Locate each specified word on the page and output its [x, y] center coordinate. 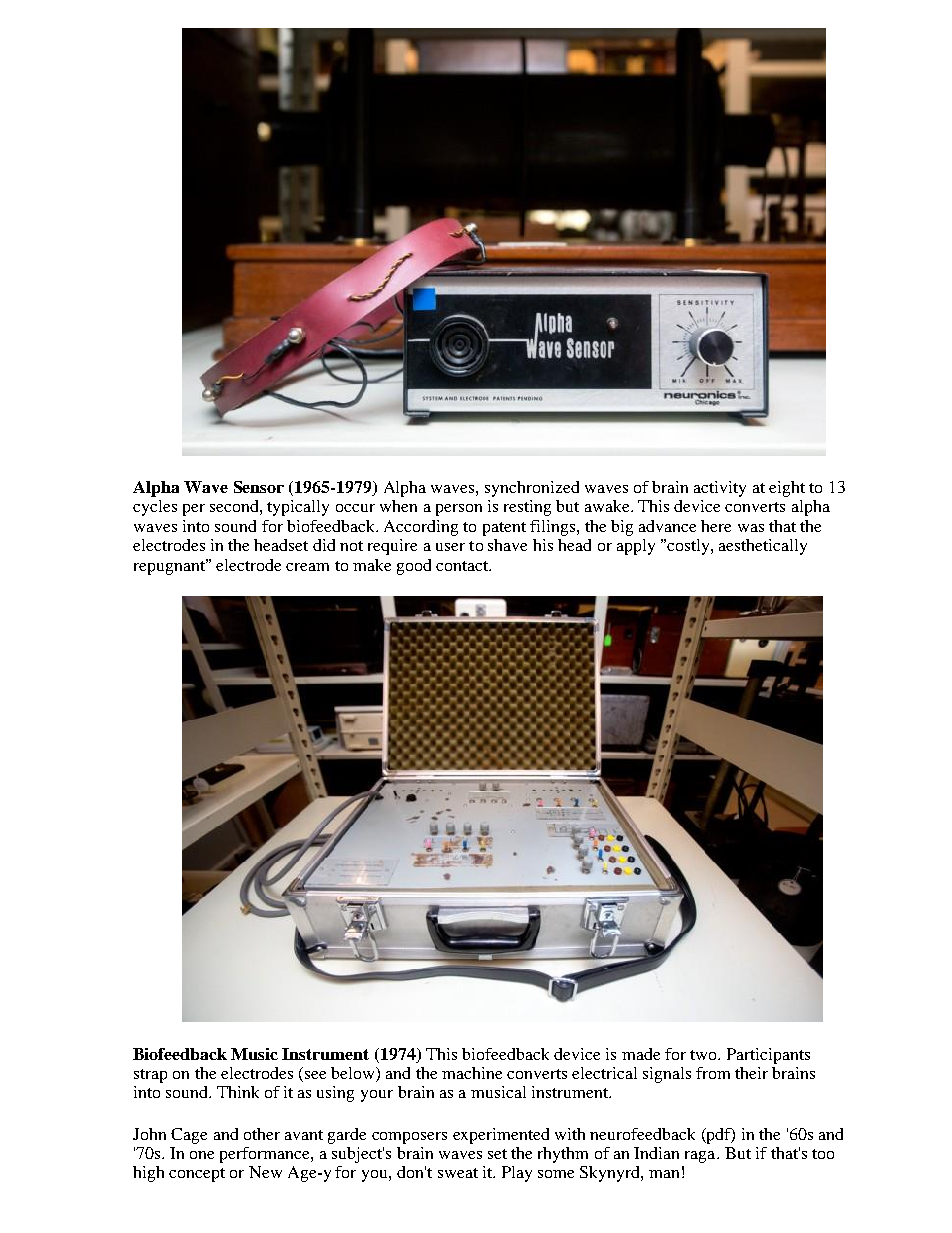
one [202, 1155]
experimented [501, 1136]
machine [472, 1073]
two [704, 1055]
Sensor [259, 487]
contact [463, 566]
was [751, 528]
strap [150, 1076]
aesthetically [763, 547]
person [459, 510]
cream [307, 567]
